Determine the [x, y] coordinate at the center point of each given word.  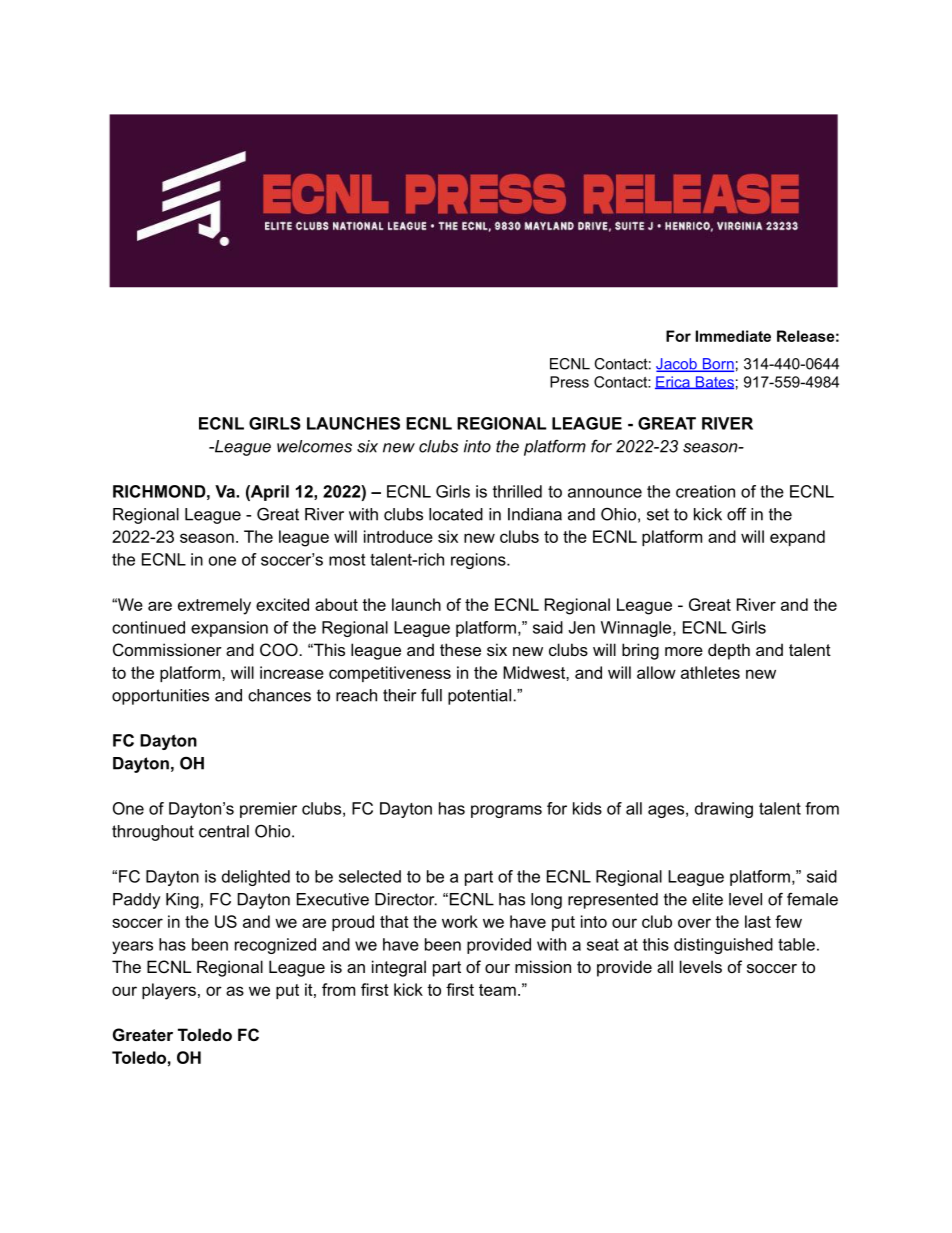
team [497, 990]
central [224, 831]
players [169, 991]
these [460, 649]
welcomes [314, 446]
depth [729, 651]
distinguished [723, 946]
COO [280, 649]
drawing [724, 810]
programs [506, 811]
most [347, 560]
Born [717, 365]
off [737, 514]
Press [569, 382]
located [456, 514]
